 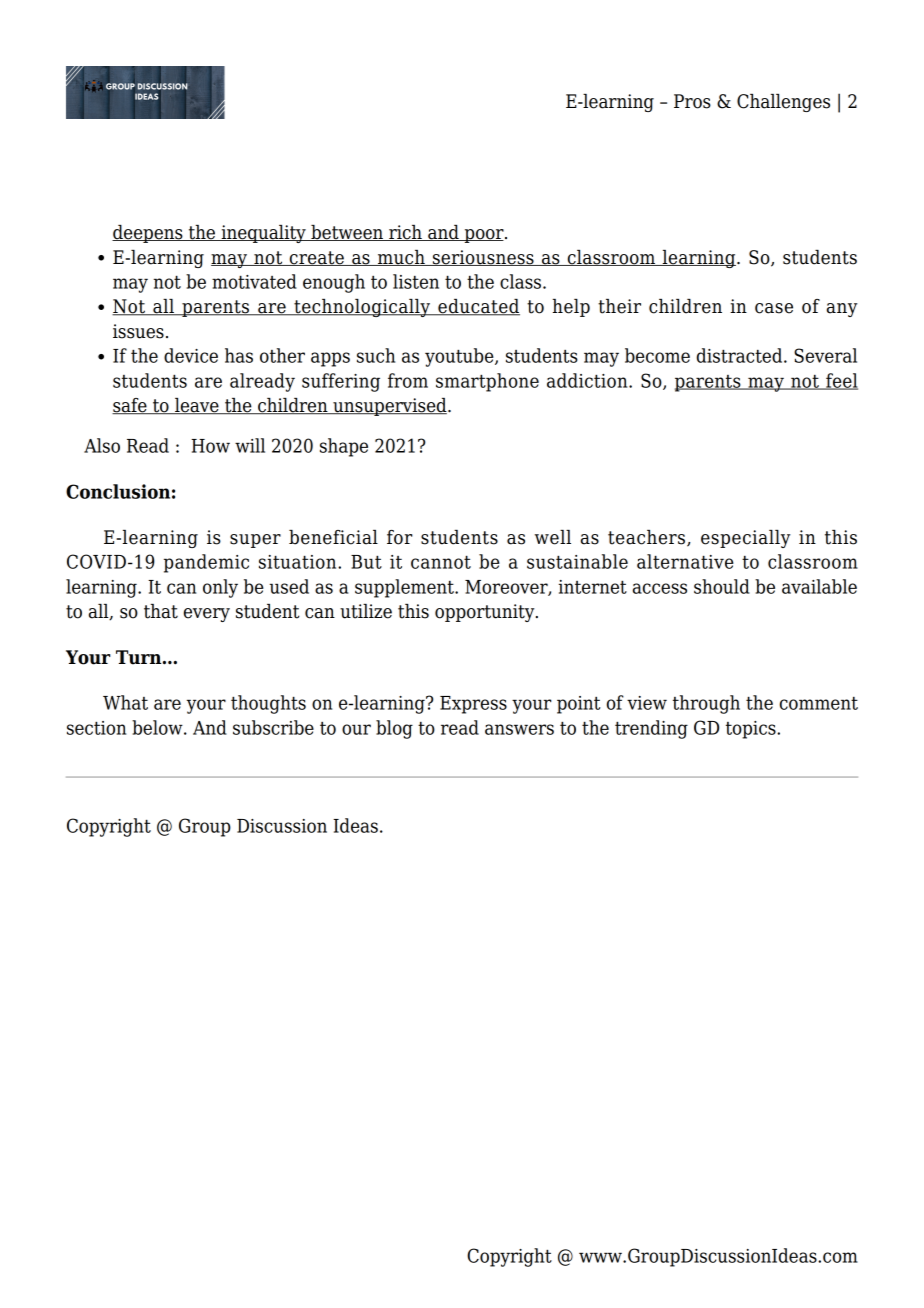 What do you see at coordinates (746, 539) in the screenshot?
I see `especially` at bounding box center [746, 539].
